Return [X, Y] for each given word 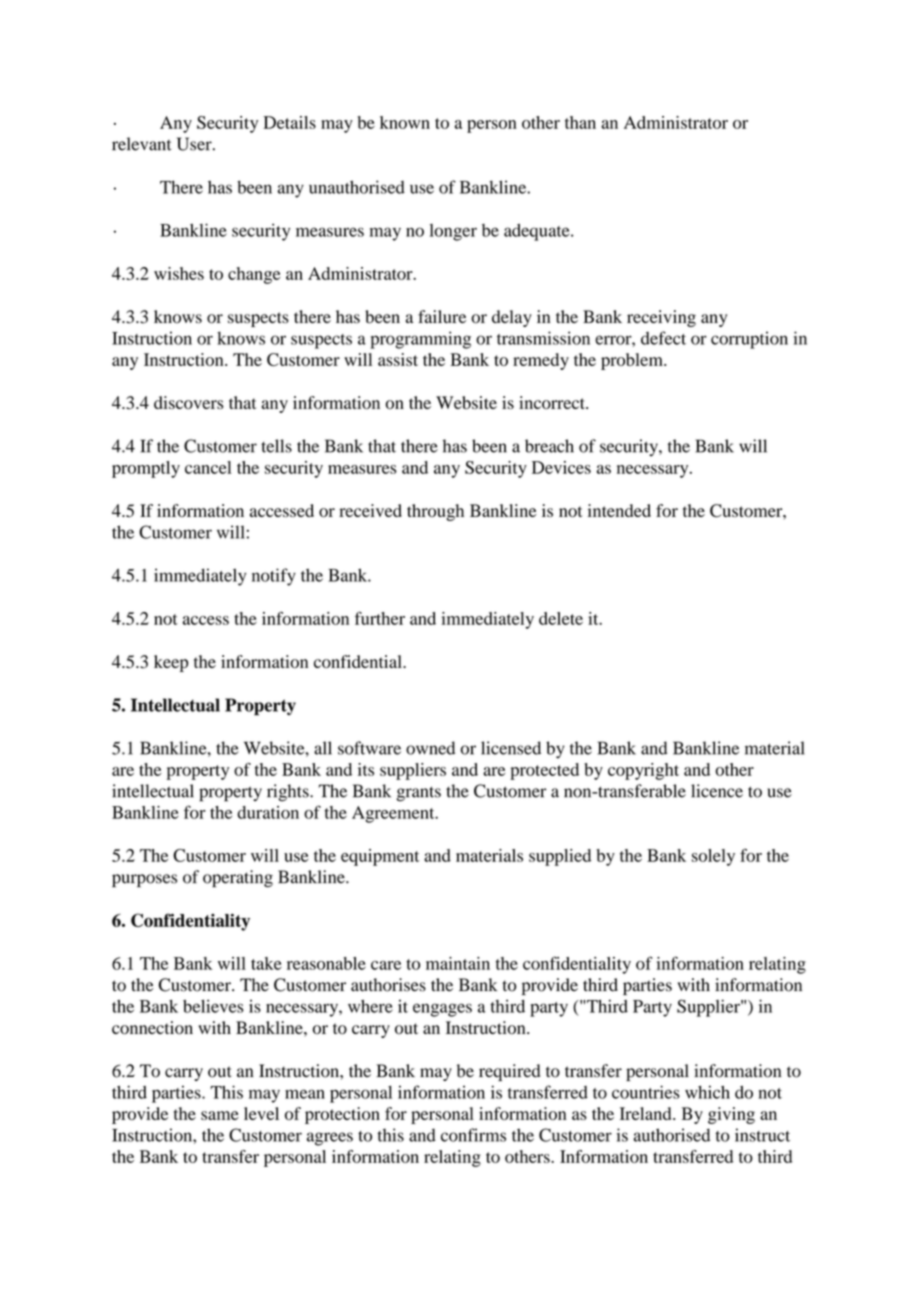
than [580, 122]
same [220, 1115]
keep [171, 663]
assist [398, 359]
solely [713, 857]
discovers [188, 402]
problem [633, 361]
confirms [473, 1135]
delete [561, 618]
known [405, 122]
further [380, 618]
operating [238, 879]
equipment [380, 857]
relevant [141, 144]
